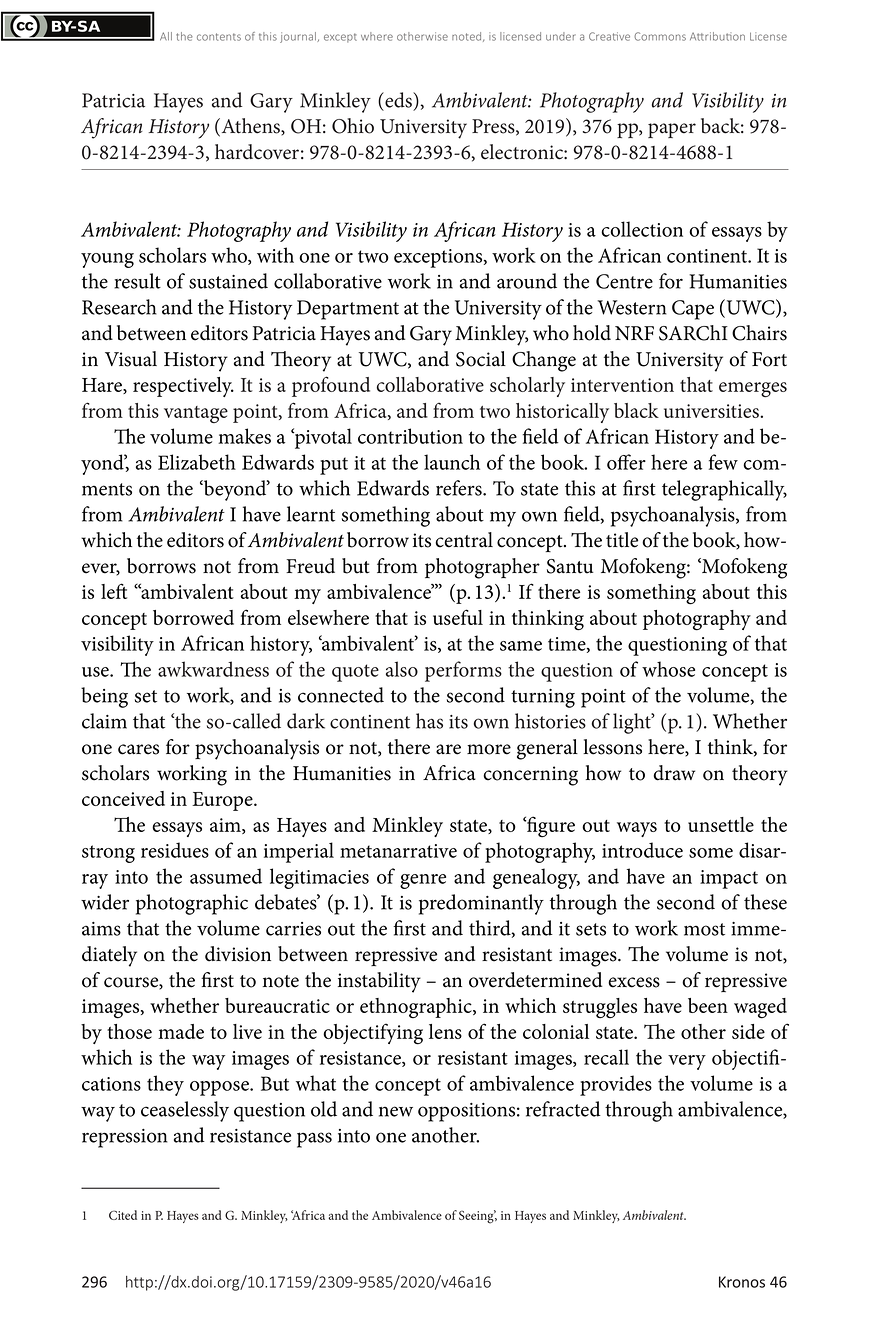 Image resolution: width=896 pixels, height=1331 pixels. What do you see at coordinates (219, 37) in the document?
I see `contents` at bounding box center [219, 37].
